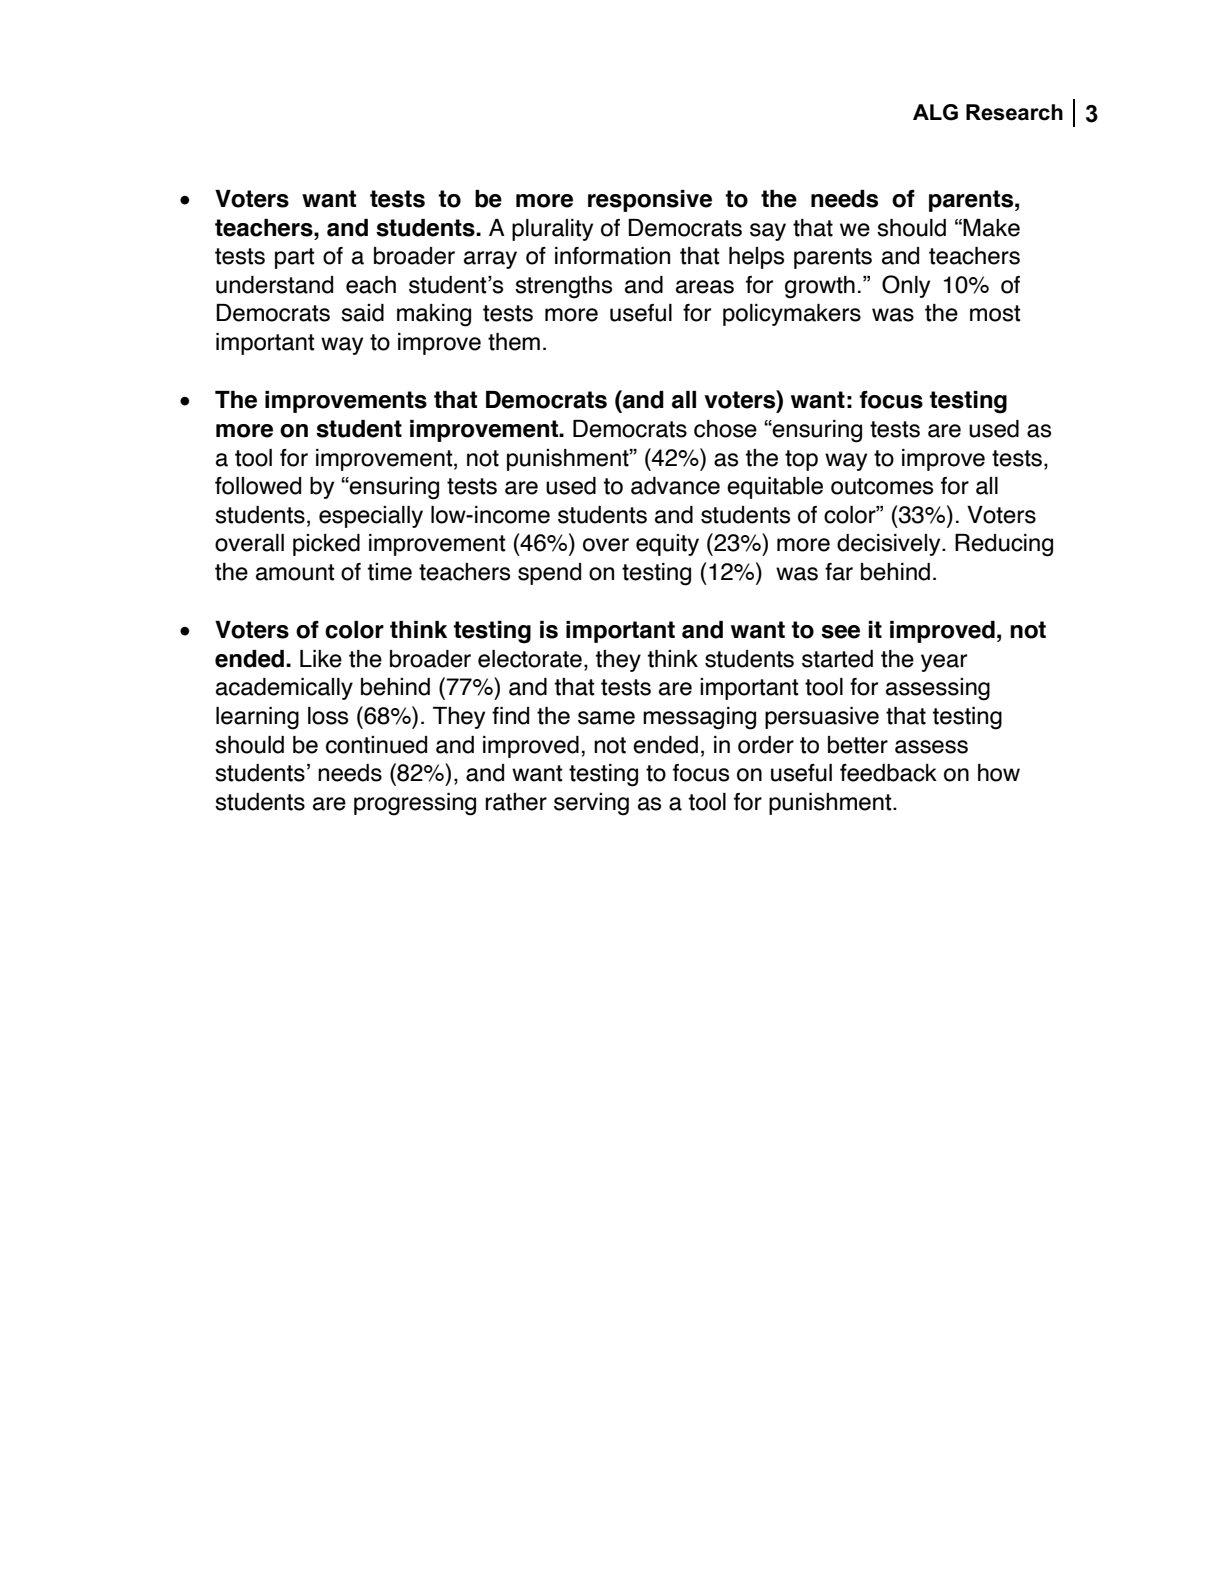  What do you see at coordinates (935, 112) in the page?
I see `ALG` at bounding box center [935, 112].
